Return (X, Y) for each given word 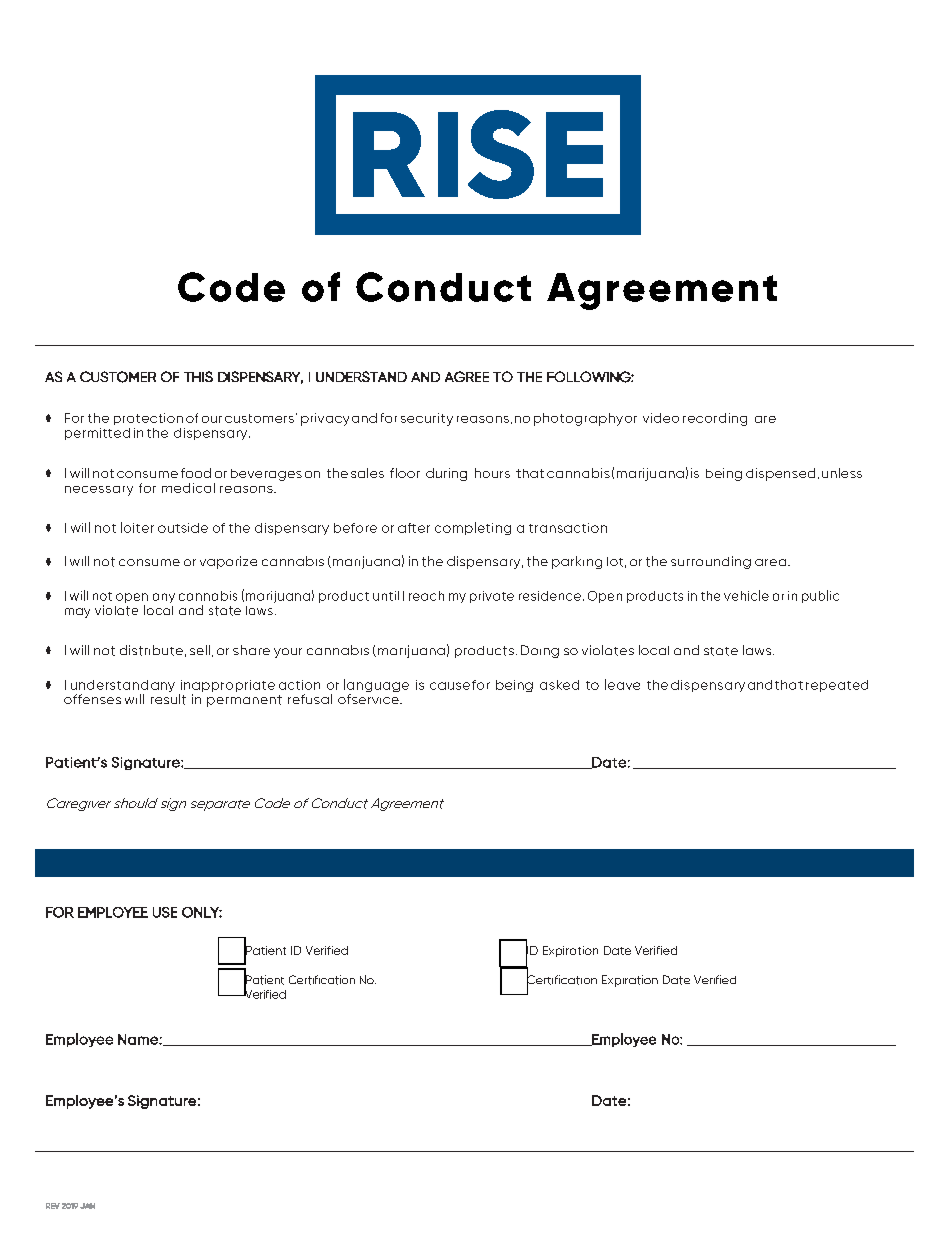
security (427, 419)
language (376, 687)
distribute (151, 650)
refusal (310, 699)
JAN (87, 1206)
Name (139, 1039)
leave (622, 684)
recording (715, 419)
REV (53, 1206)
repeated (837, 686)
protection (148, 419)
